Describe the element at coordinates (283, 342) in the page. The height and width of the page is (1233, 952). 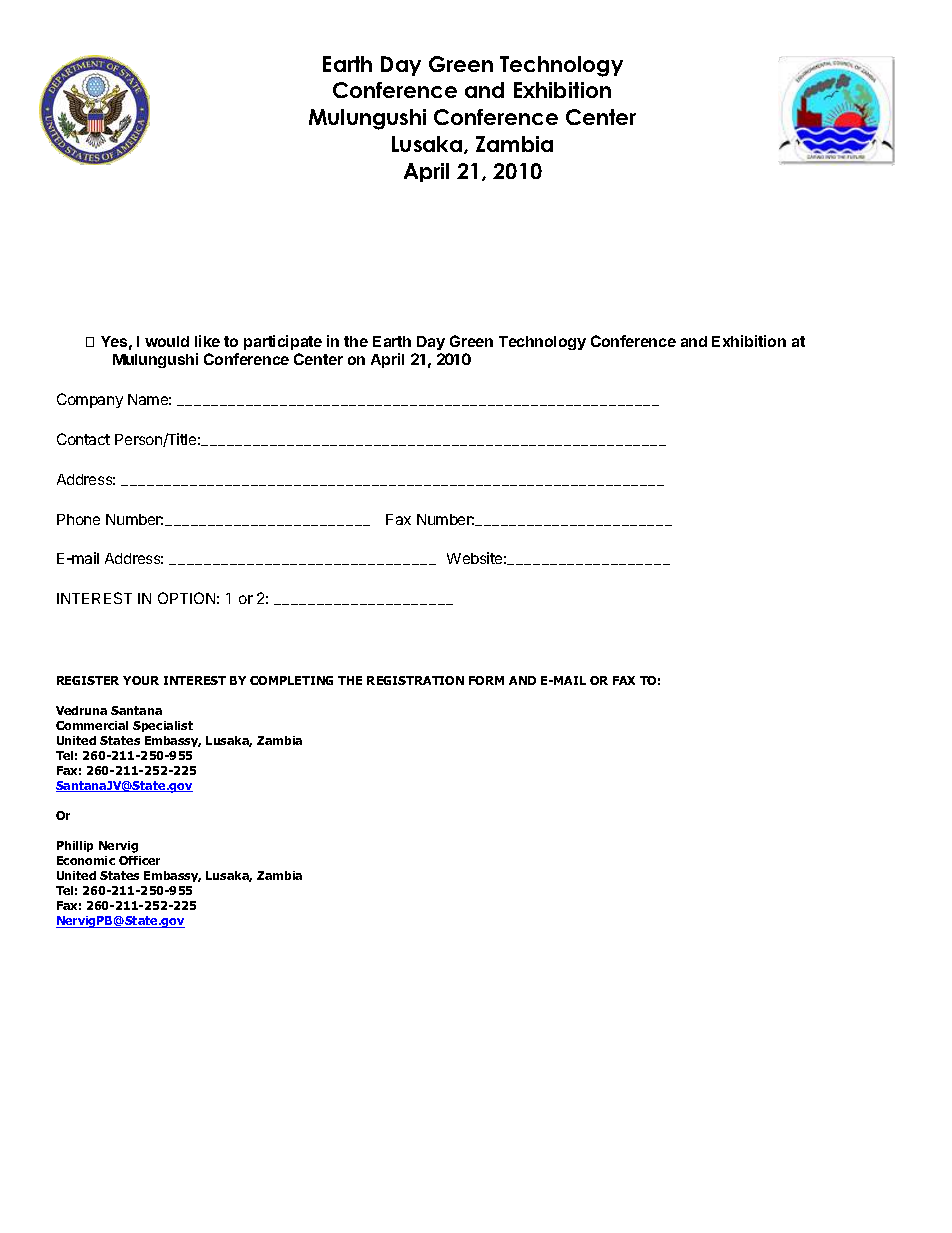
I see `participate` at that location.
